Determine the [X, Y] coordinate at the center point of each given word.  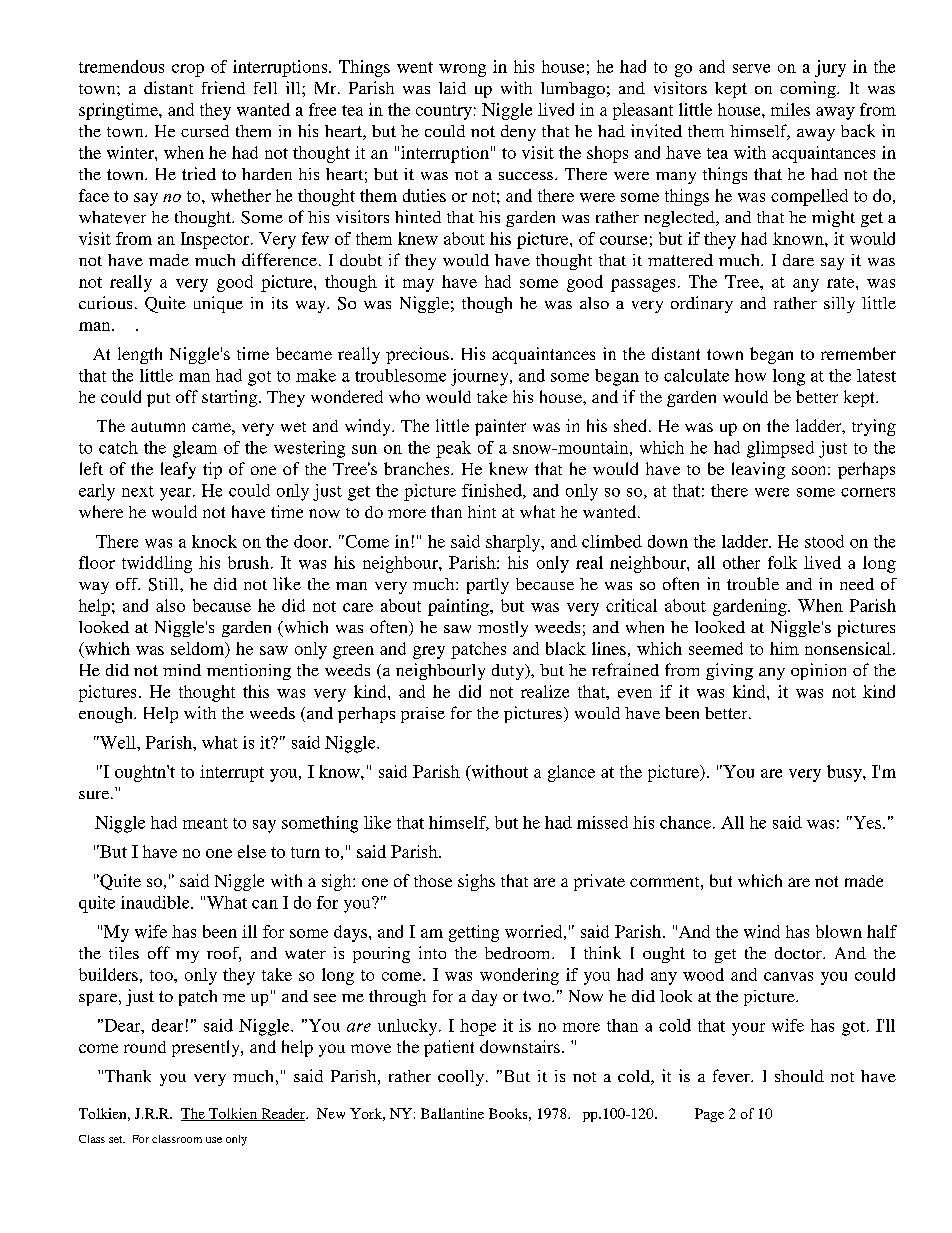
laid [452, 88]
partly [488, 586]
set [117, 1139]
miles [790, 109]
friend [223, 87]
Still [165, 584]
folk [782, 562]
